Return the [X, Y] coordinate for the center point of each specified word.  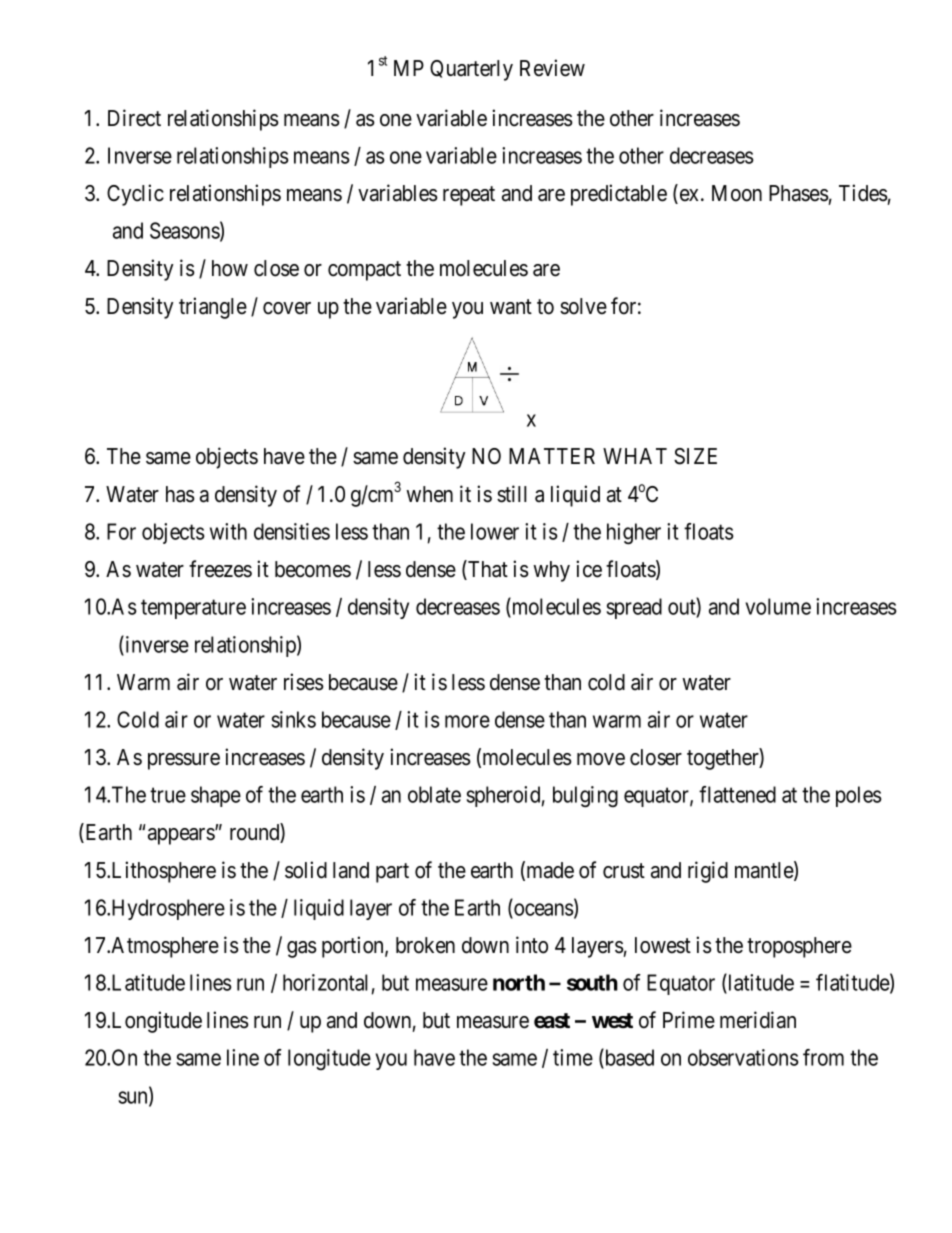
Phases [799, 193]
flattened [737, 794]
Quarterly [471, 70]
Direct [134, 118]
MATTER [552, 456]
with [228, 531]
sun [134, 1098]
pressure [184, 761]
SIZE [695, 456]
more [467, 721]
